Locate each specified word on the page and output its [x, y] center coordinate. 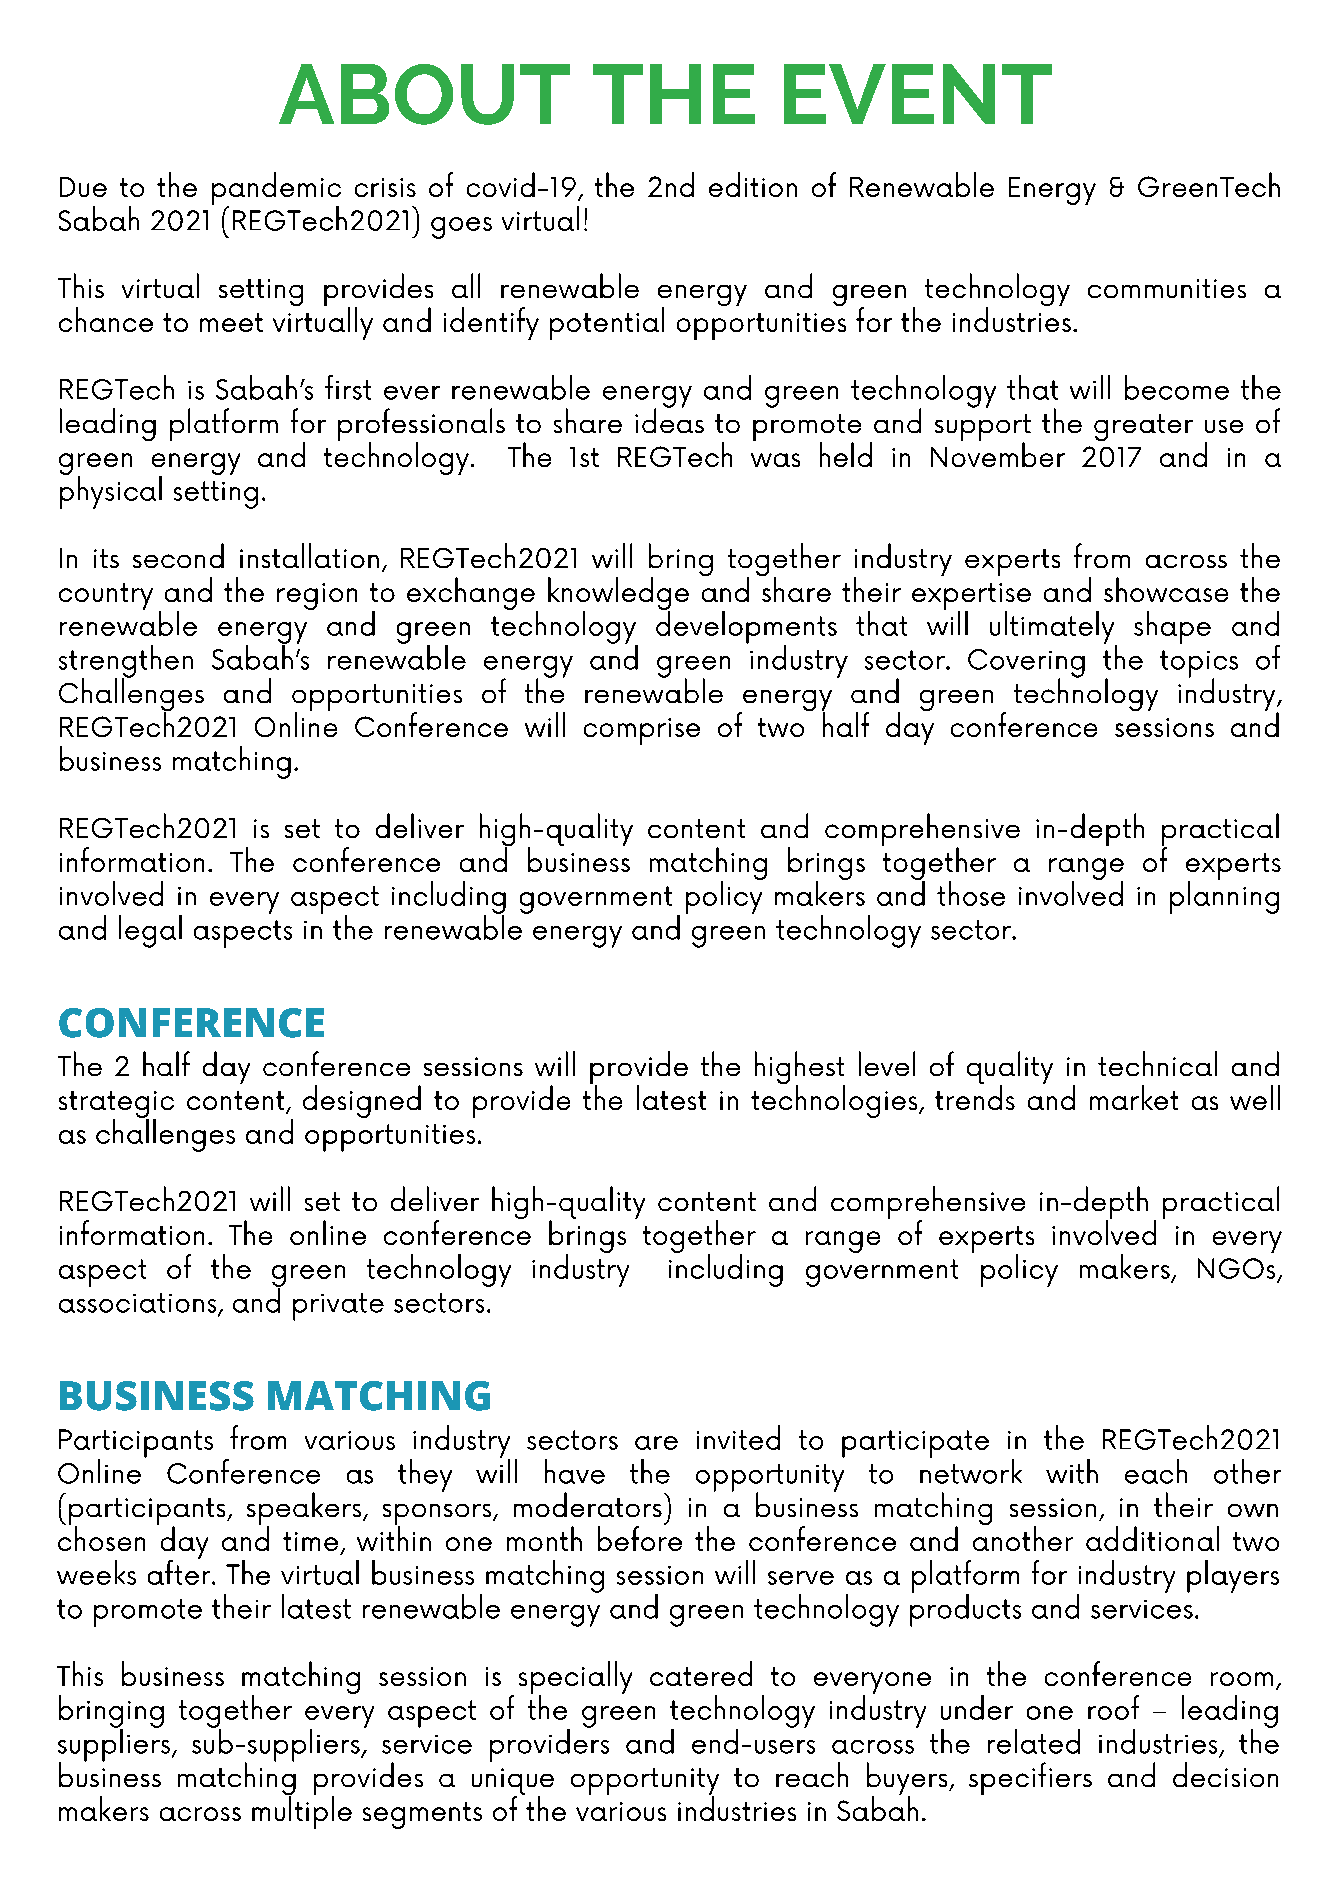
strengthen [126, 662]
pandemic [276, 189]
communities [1167, 288]
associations [139, 1304]
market [1134, 1097]
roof [1113, 1707]
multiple [302, 1811]
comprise [642, 731]
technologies [835, 1100]
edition [753, 184]
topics [1199, 665]
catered [701, 1673]
